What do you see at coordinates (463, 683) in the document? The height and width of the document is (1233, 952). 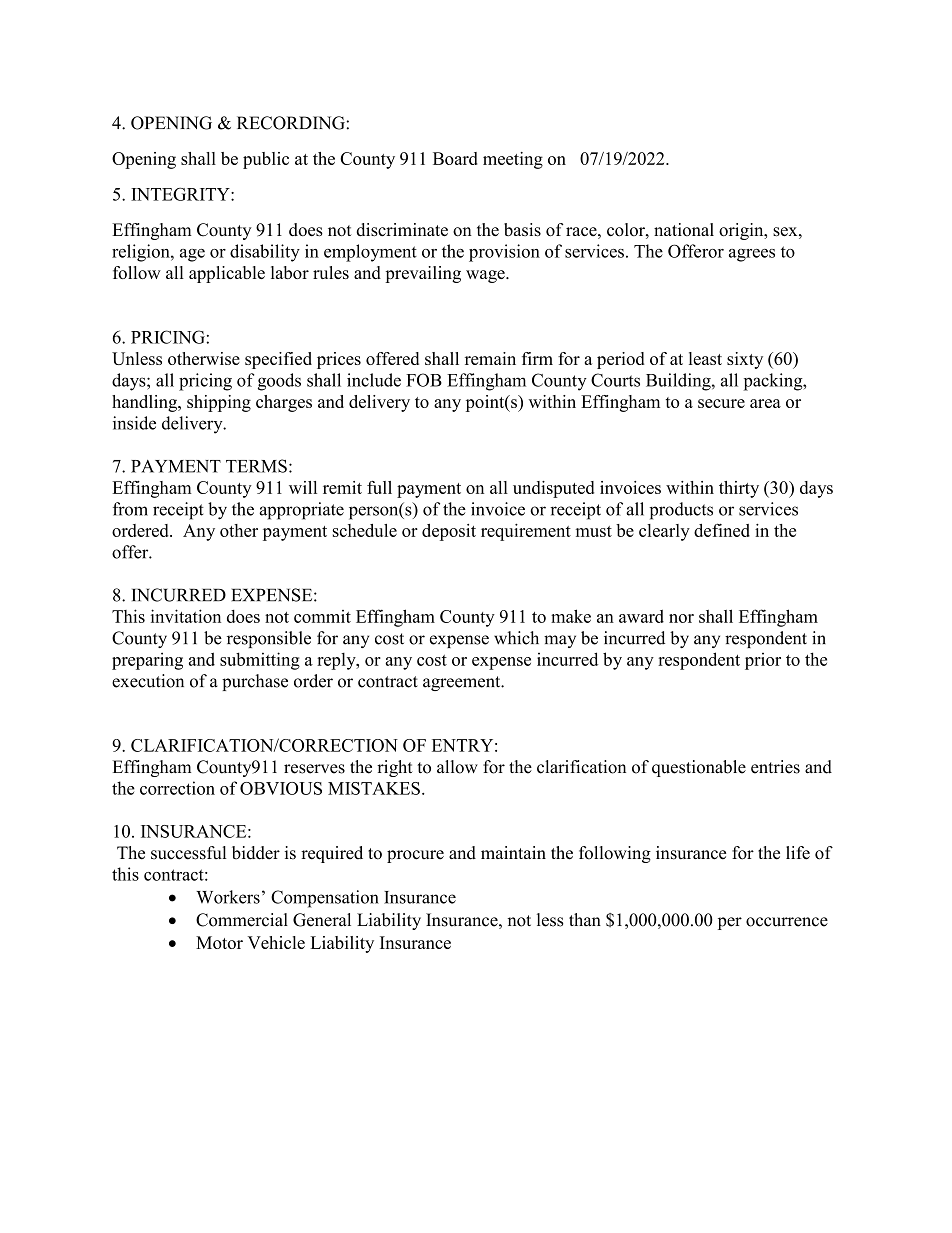 I see `agreement` at bounding box center [463, 683].
